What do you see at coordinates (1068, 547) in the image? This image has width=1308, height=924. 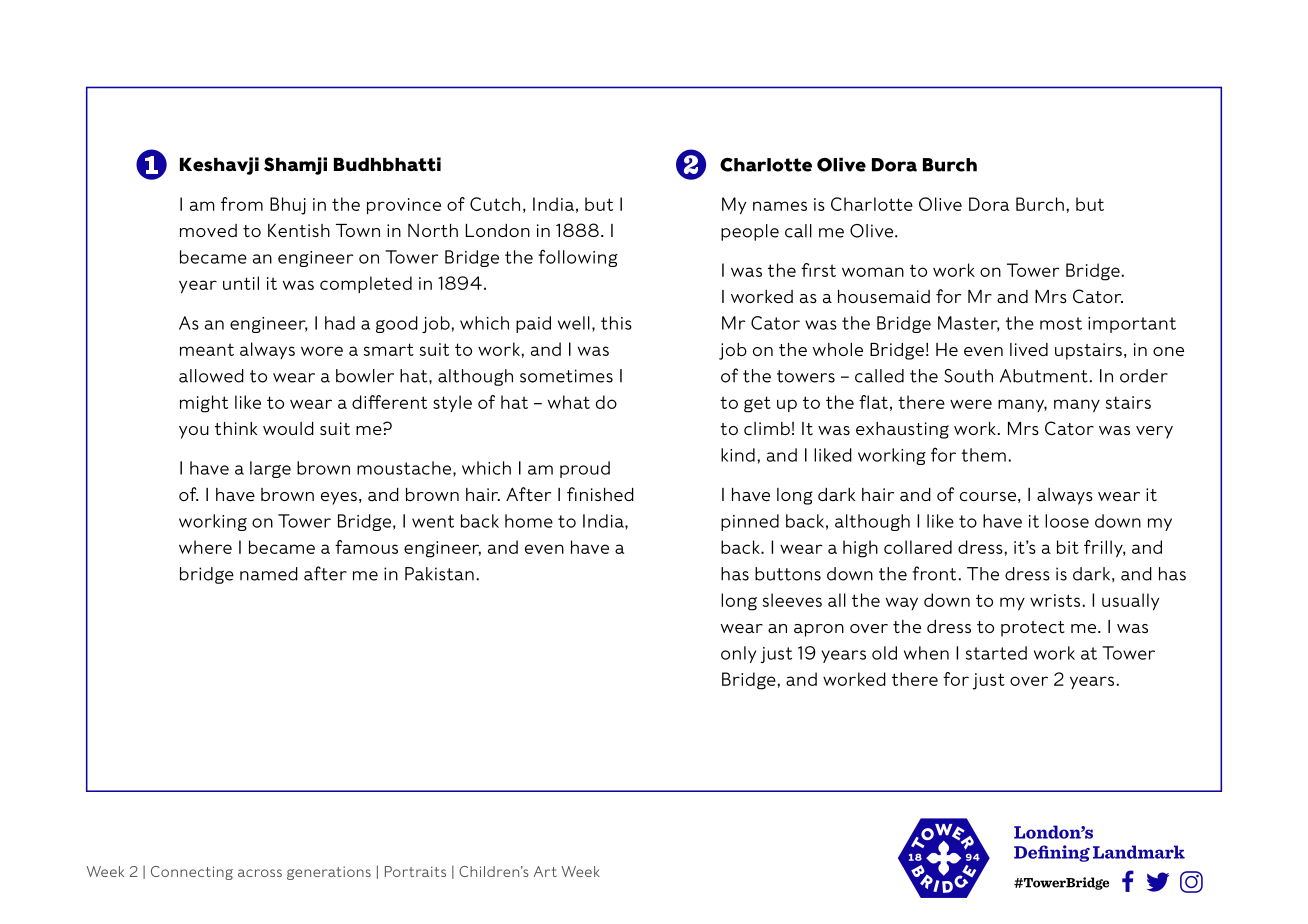 I see `bit` at bounding box center [1068, 547].
